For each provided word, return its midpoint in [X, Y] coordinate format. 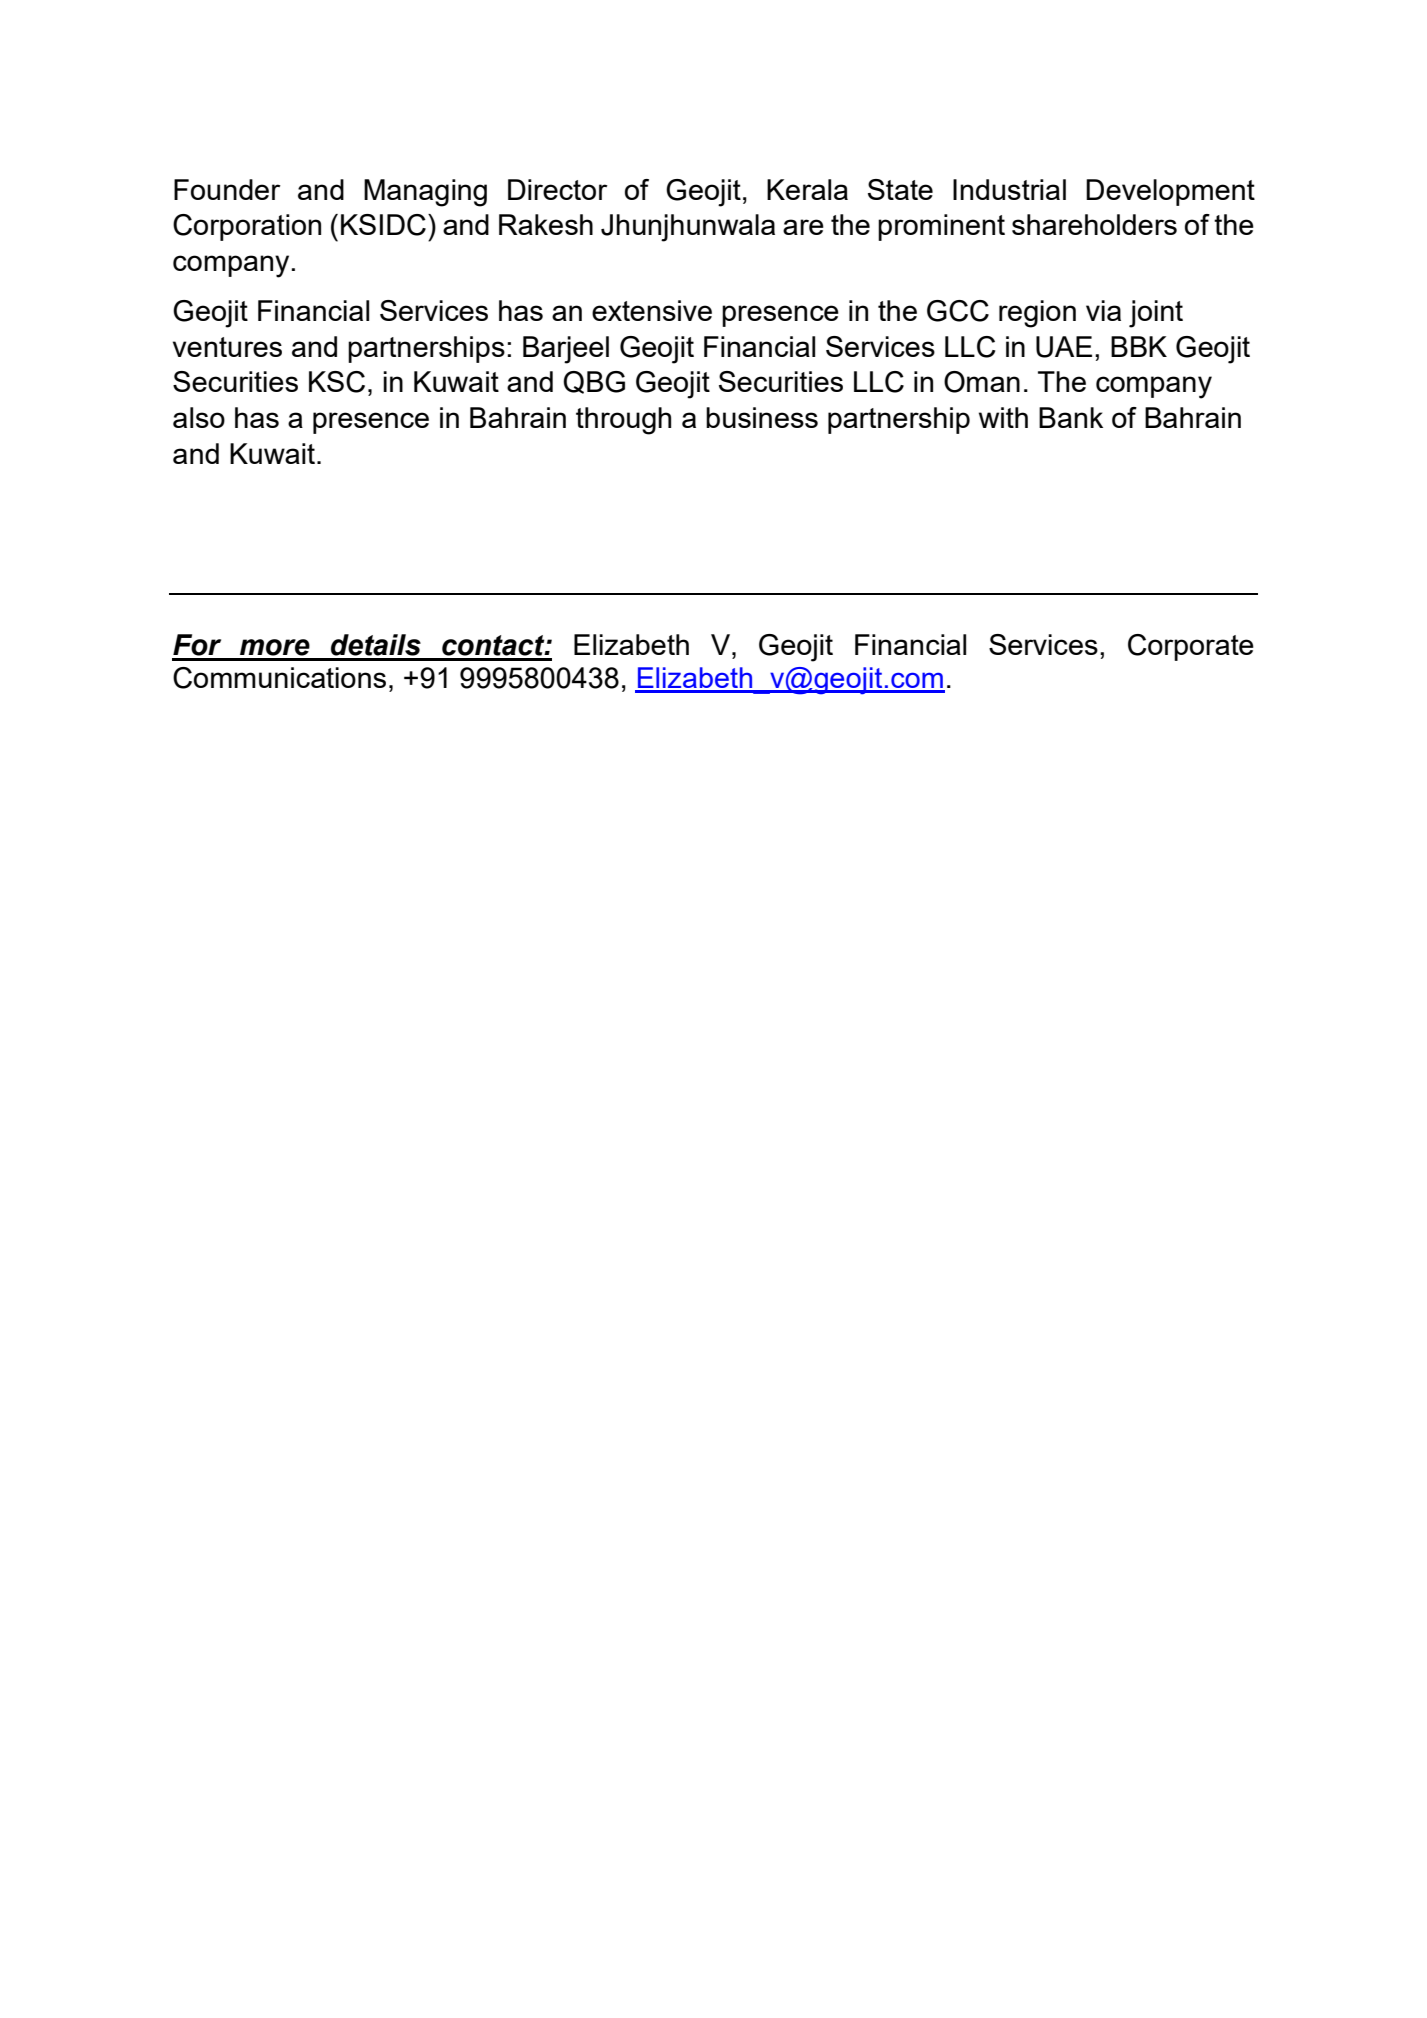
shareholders [1094, 224]
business [762, 417]
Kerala [807, 189]
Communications [279, 678]
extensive [652, 310]
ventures [227, 347]
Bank [1071, 417]
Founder [227, 189]
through [623, 421]
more [275, 647]
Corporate [1191, 647]
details [376, 645]
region [1037, 314]
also [199, 417]
